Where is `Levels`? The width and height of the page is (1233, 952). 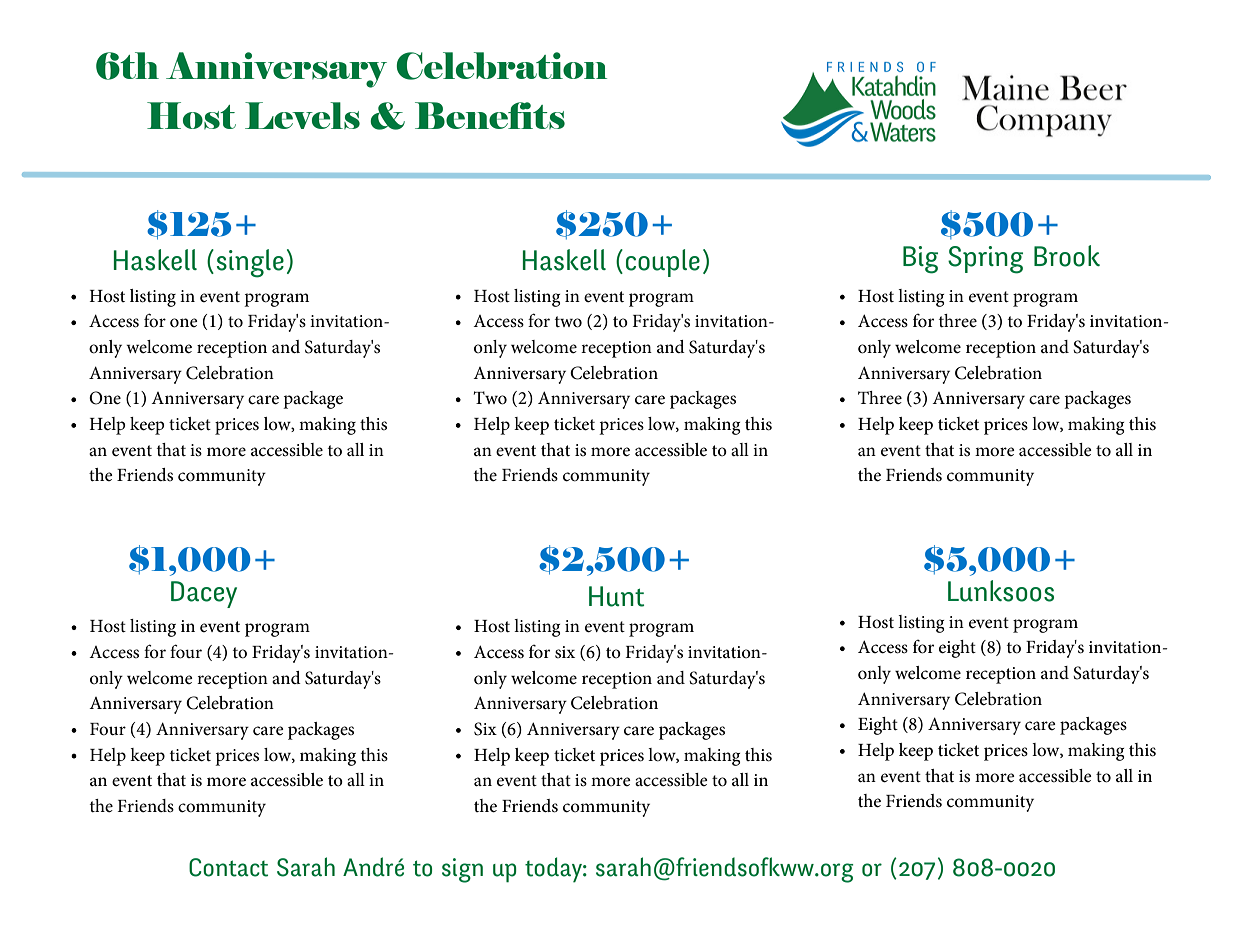
Levels is located at coordinates (302, 115).
